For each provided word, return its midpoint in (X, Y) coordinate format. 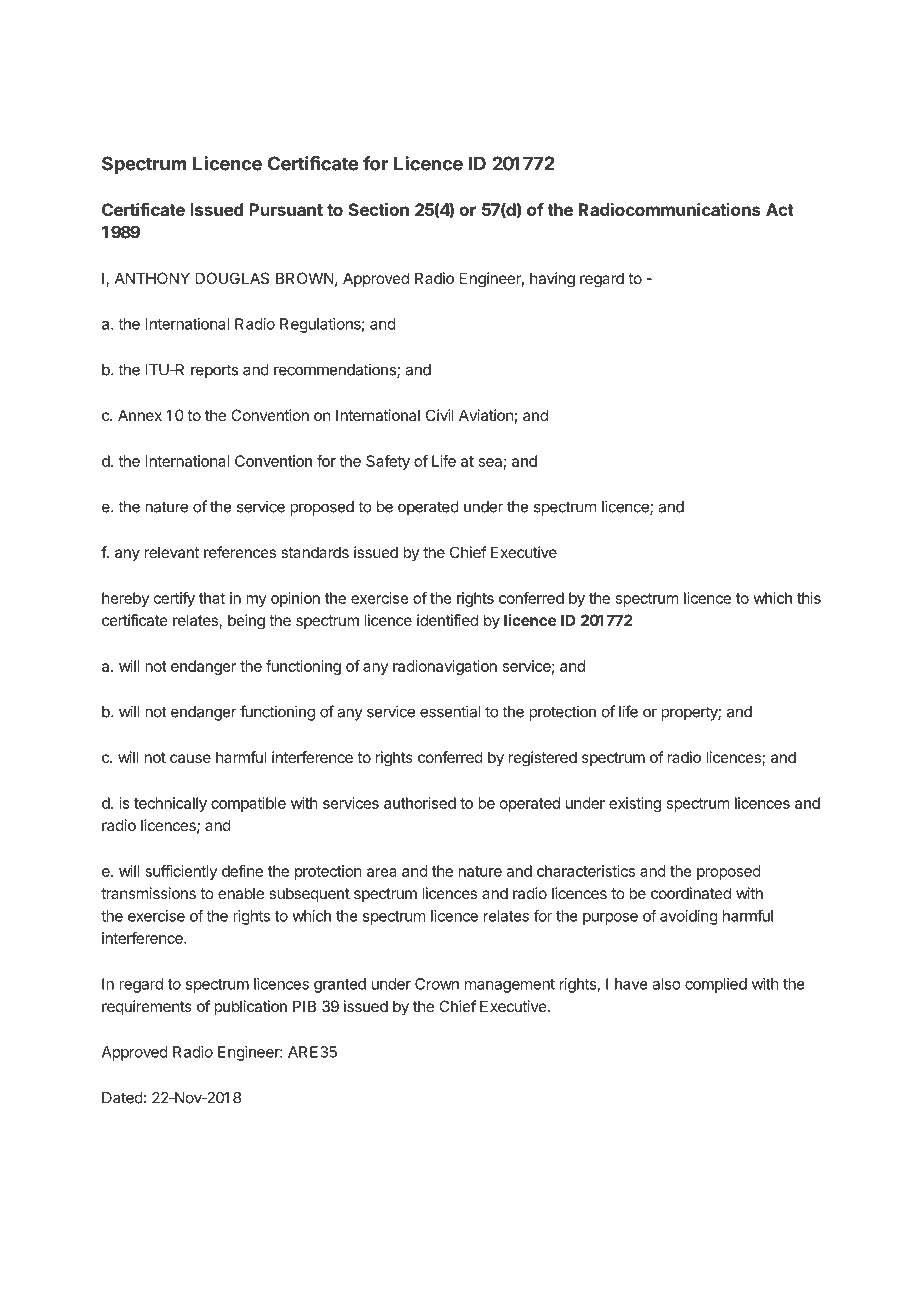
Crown (437, 984)
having (552, 280)
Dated (122, 1098)
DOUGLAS (232, 278)
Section (379, 209)
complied (716, 985)
